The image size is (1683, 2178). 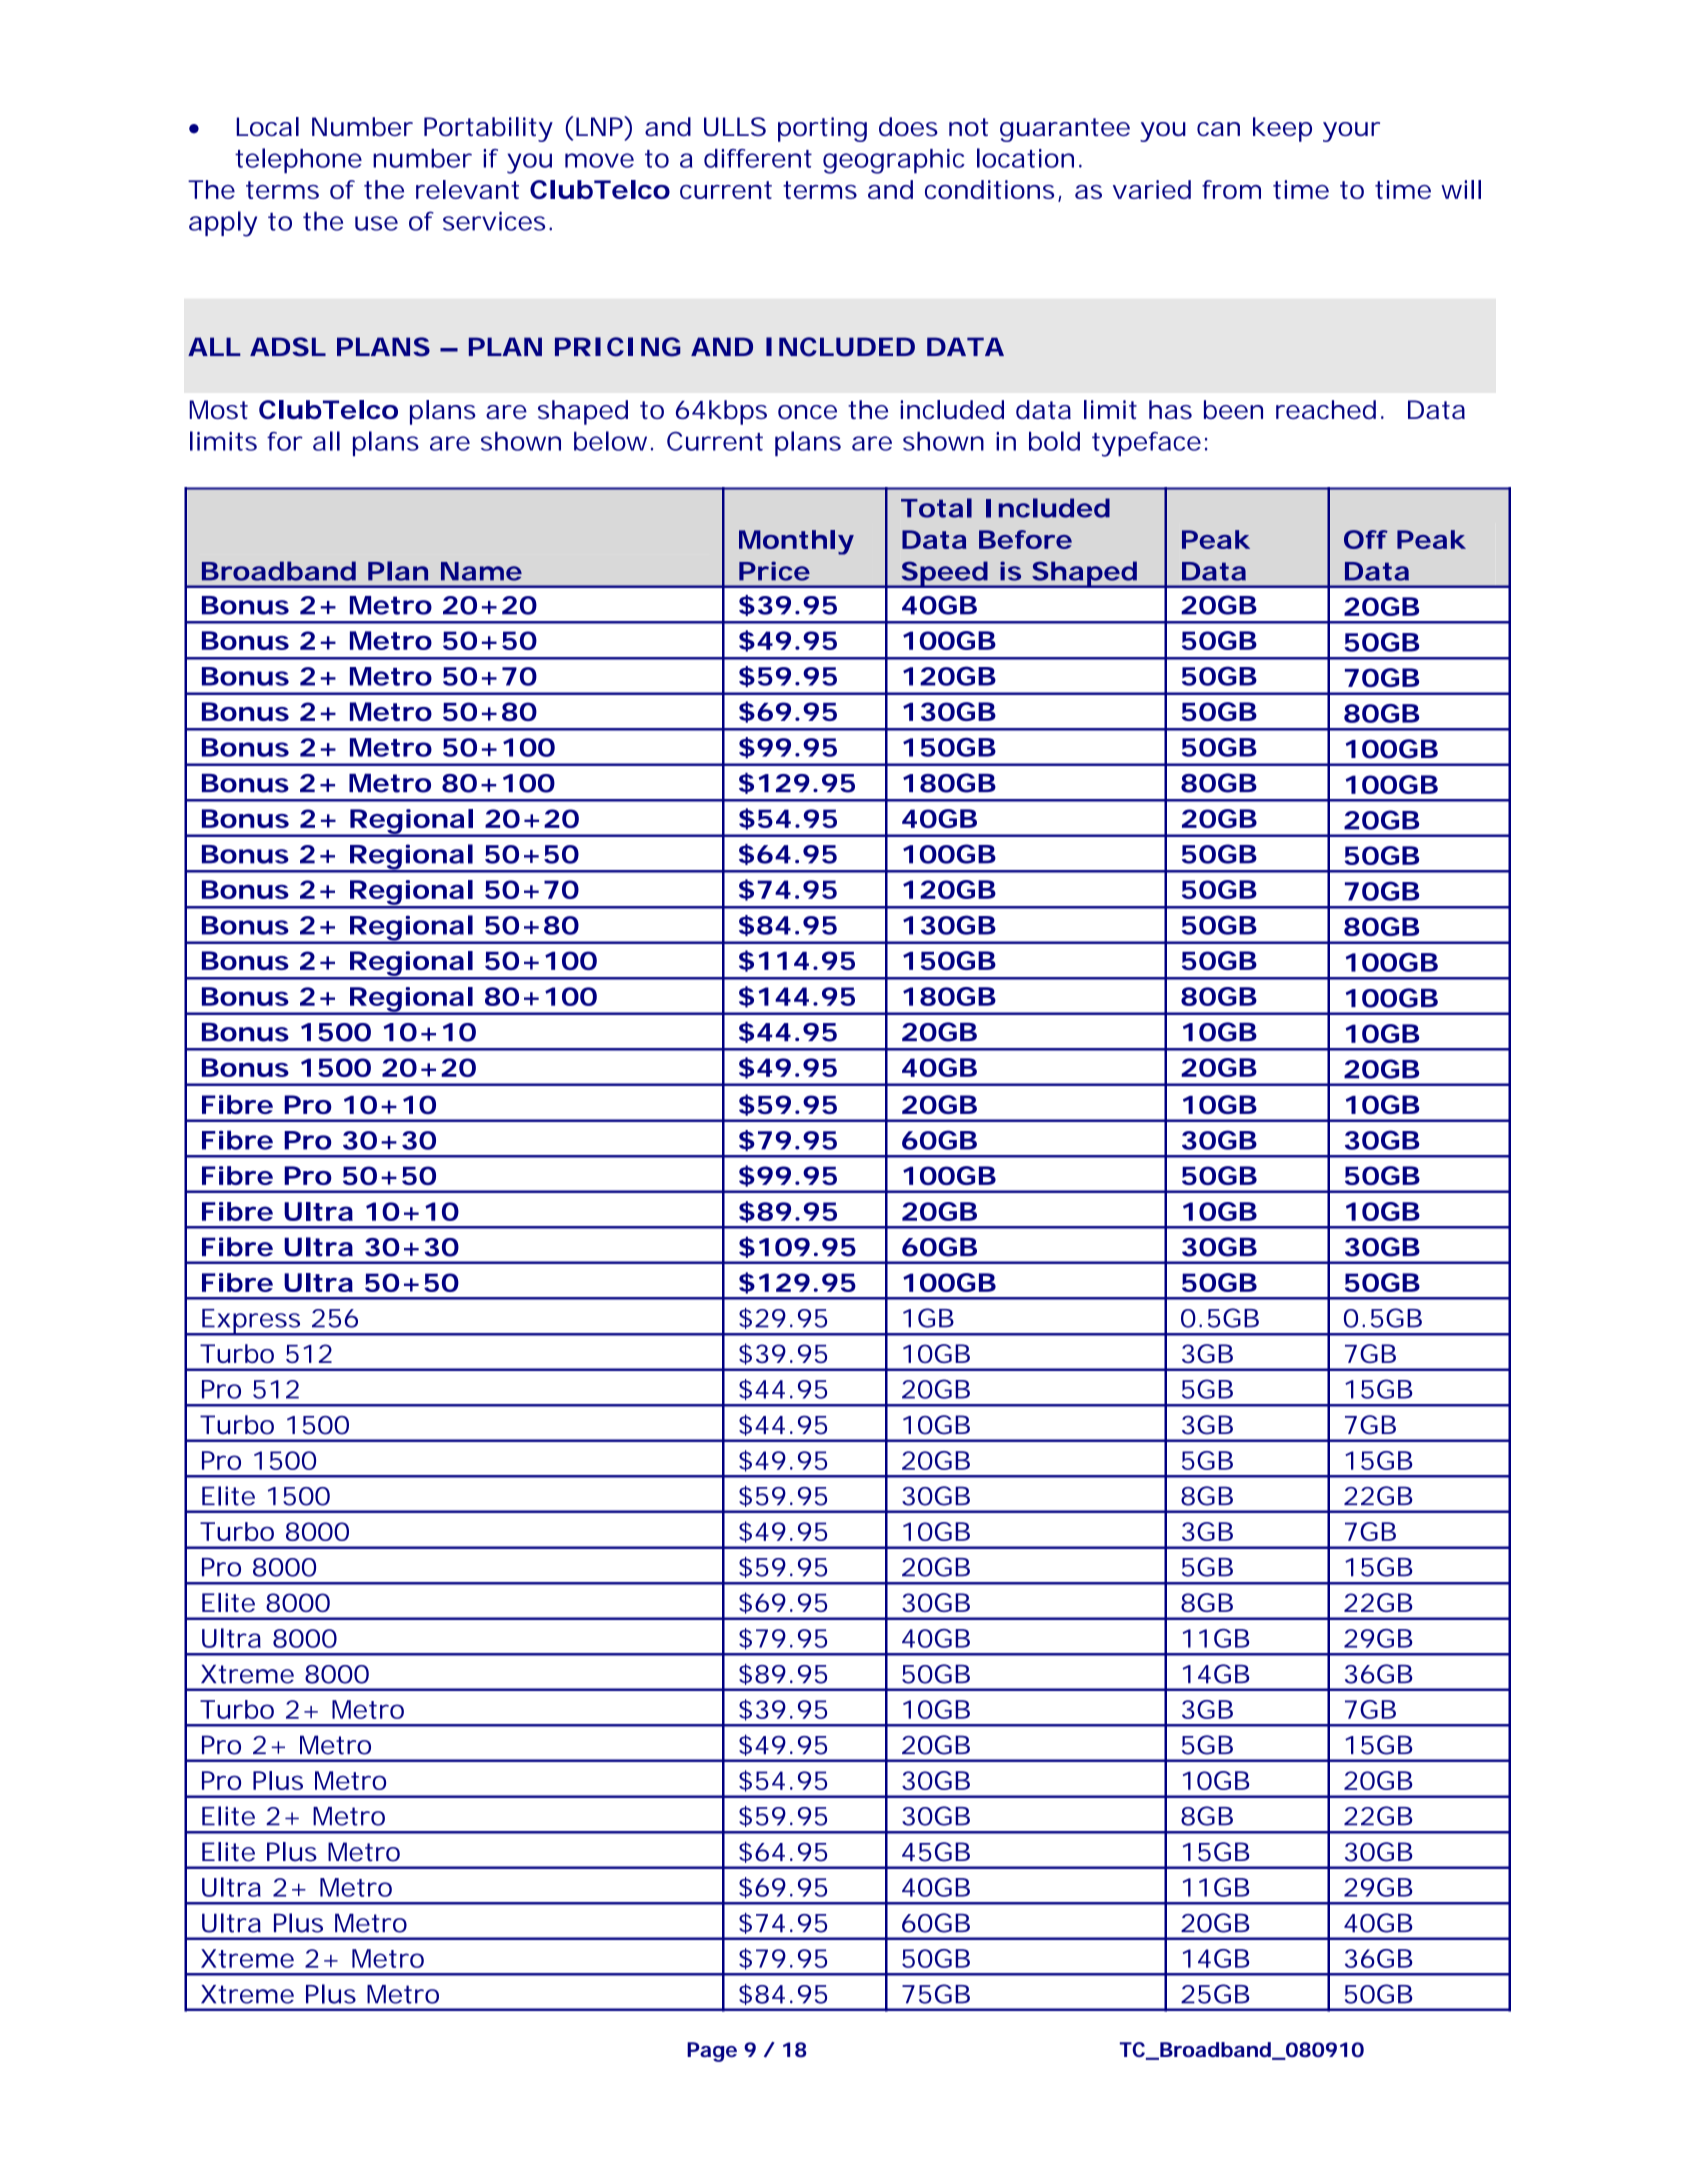 What do you see at coordinates (1054, 441) in the screenshot?
I see `bold` at bounding box center [1054, 441].
